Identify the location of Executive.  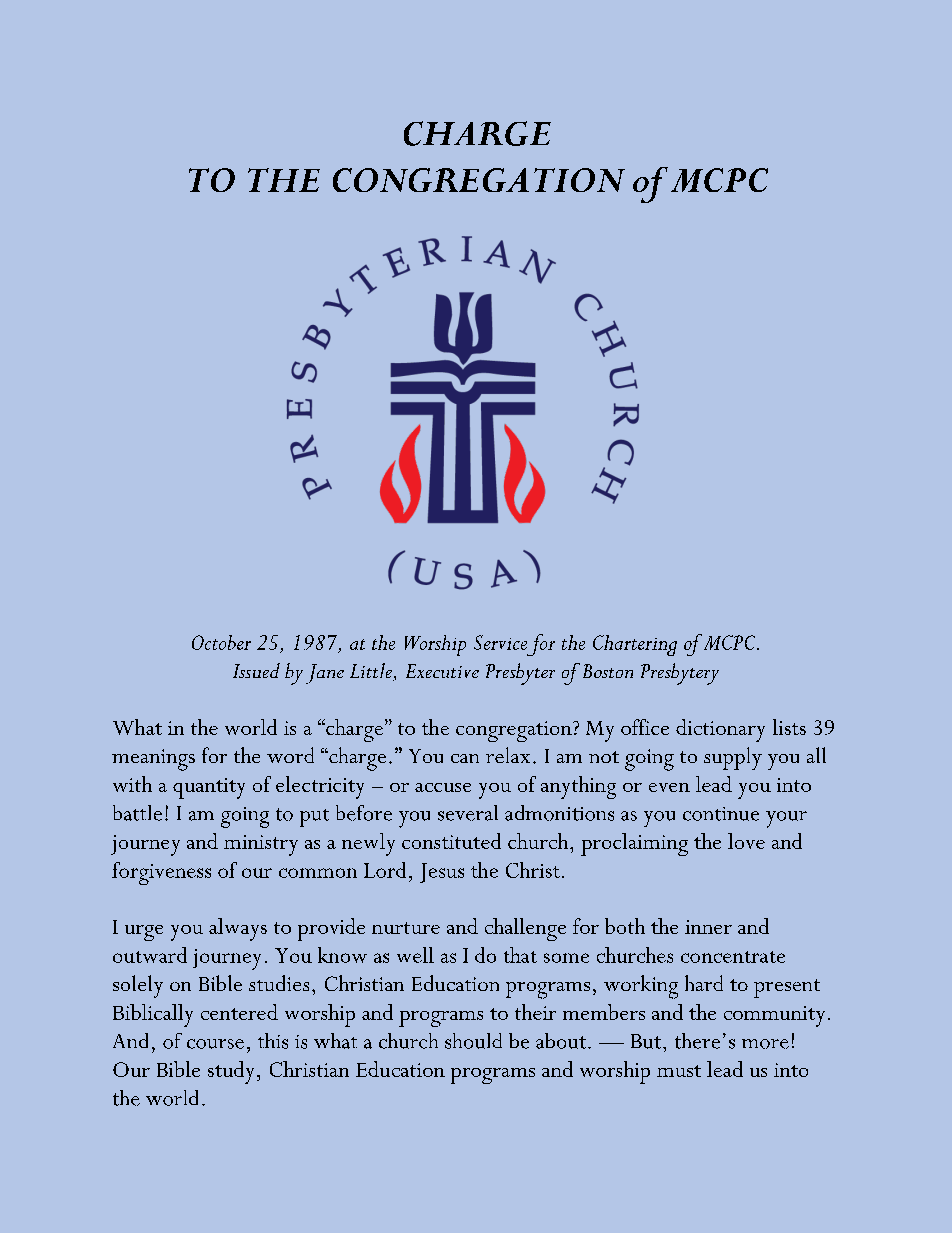
(442, 671).
